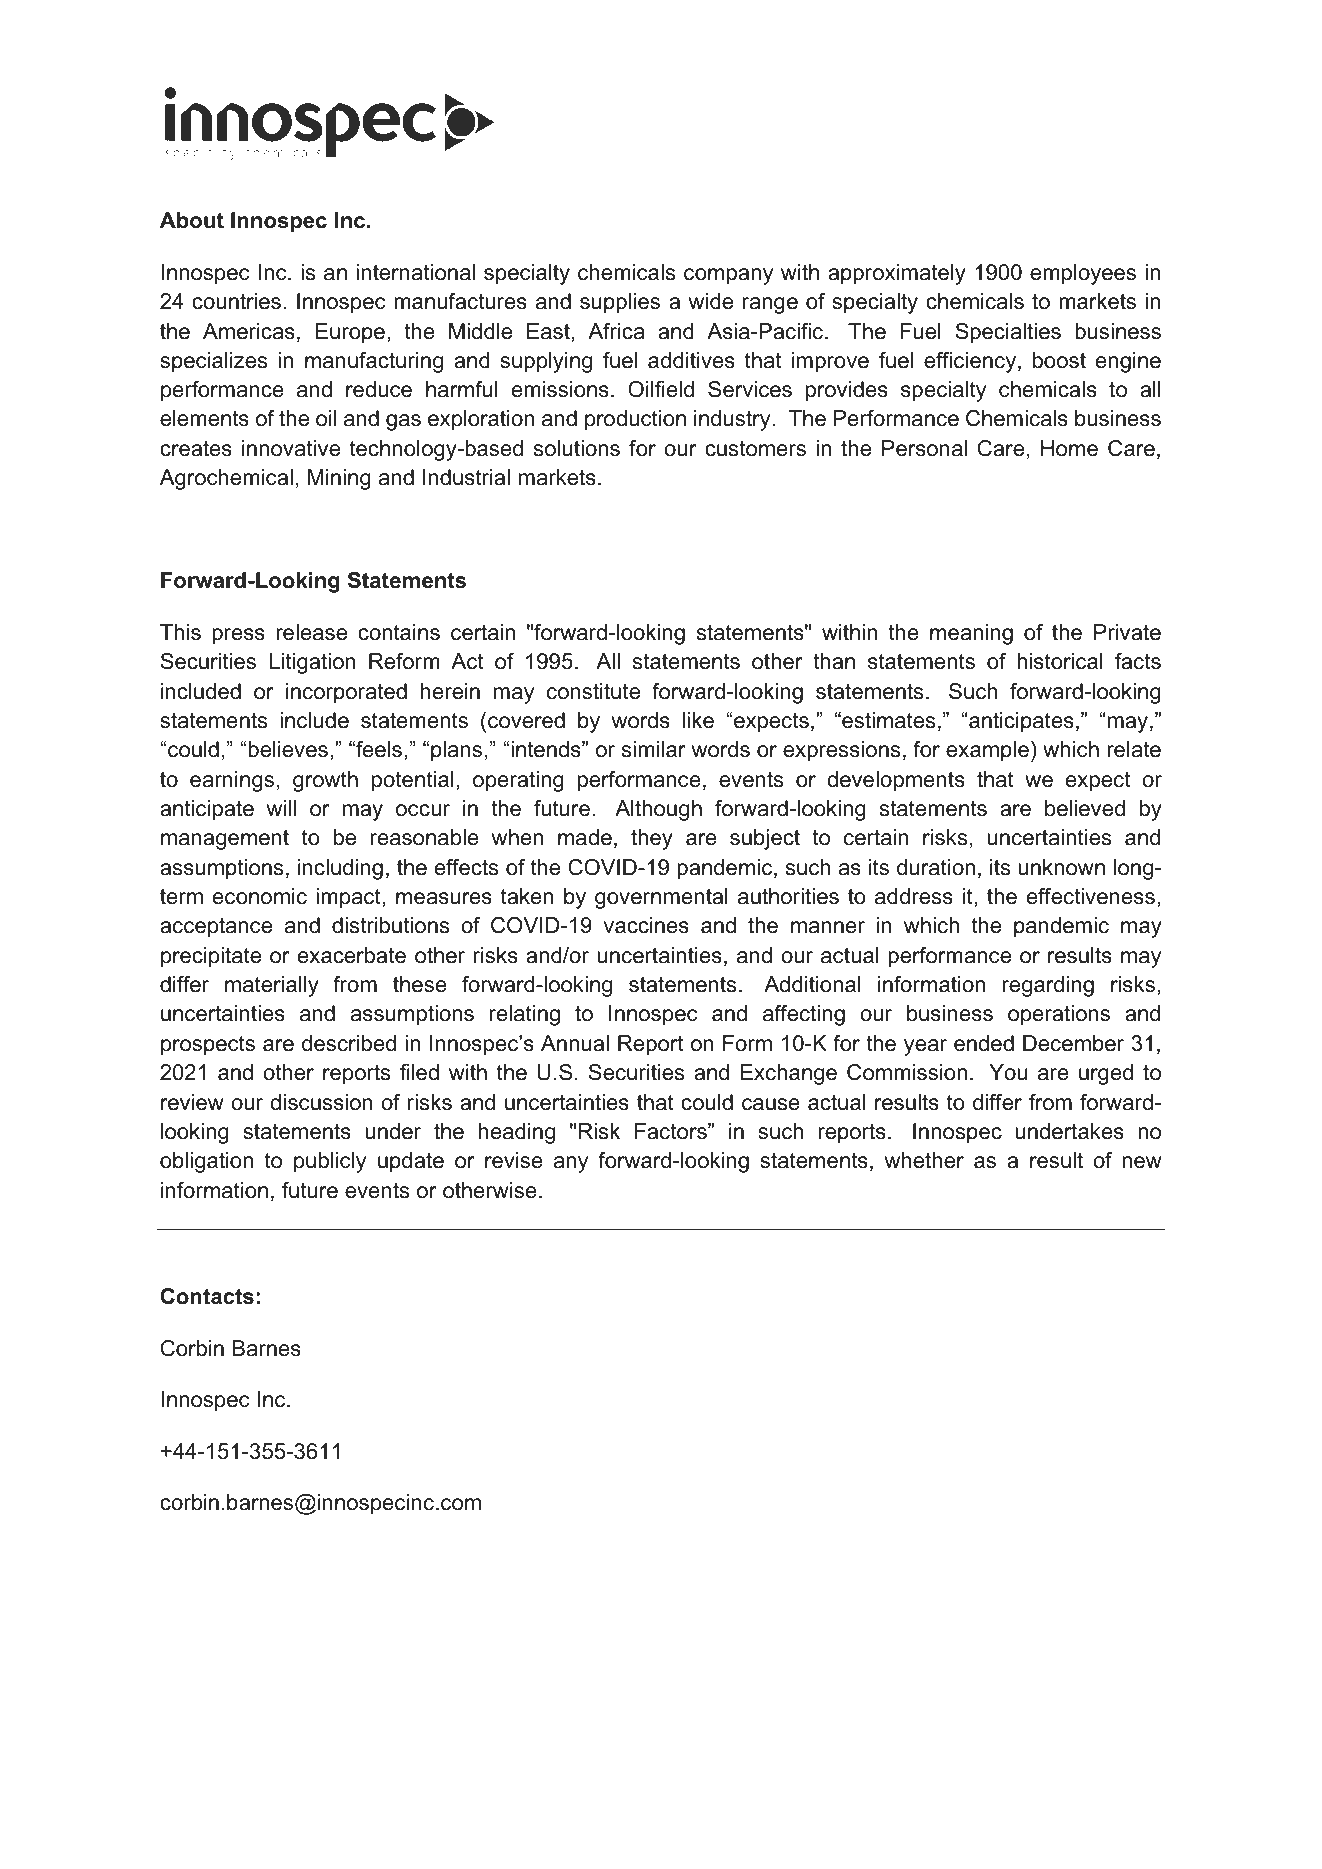 The height and width of the screenshot is (1869, 1322). What do you see at coordinates (1091, 896) in the screenshot?
I see `effectiveness` at bounding box center [1091, 896].
